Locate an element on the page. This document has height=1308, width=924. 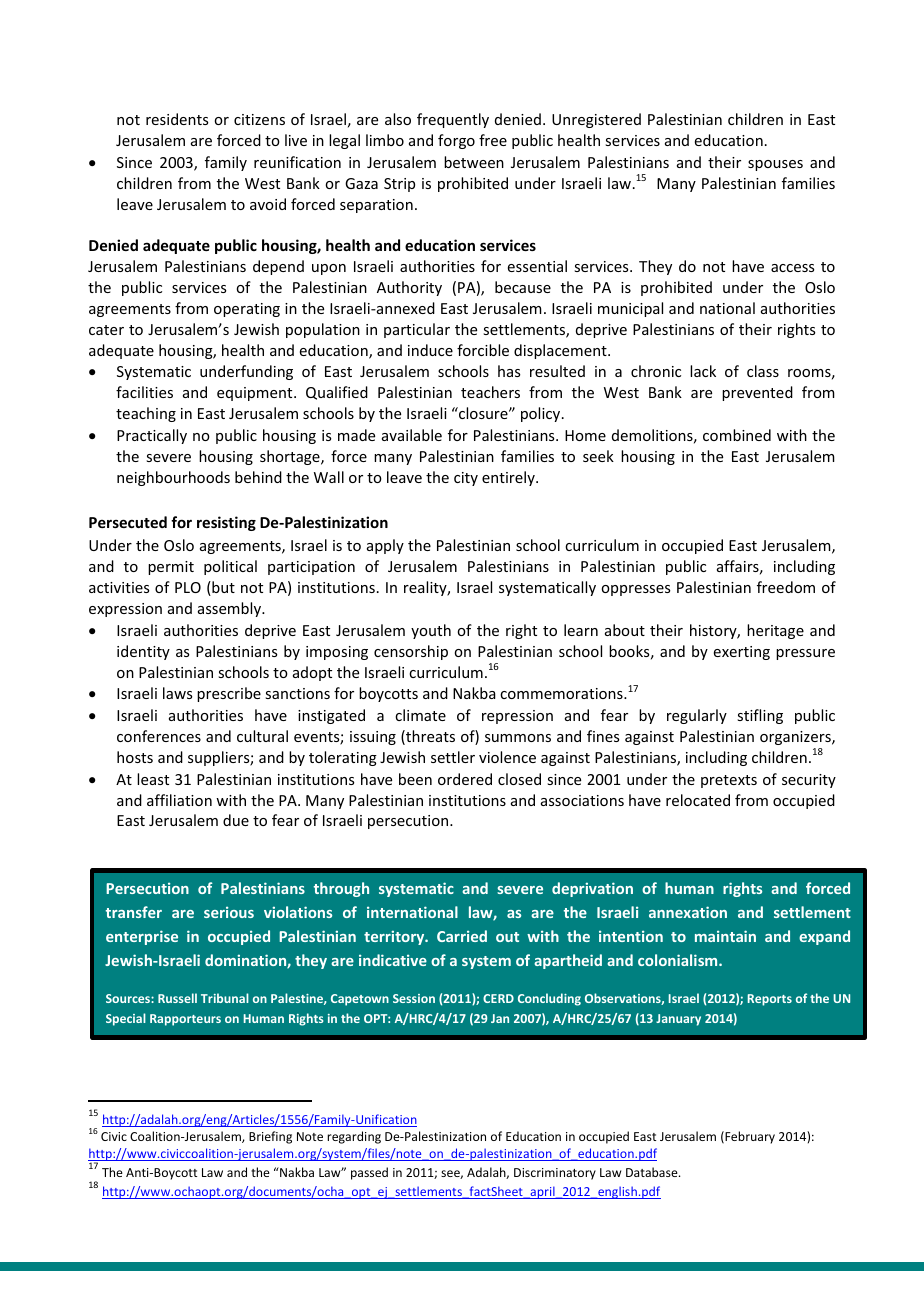
serious is located at coordinates (229, 912).
